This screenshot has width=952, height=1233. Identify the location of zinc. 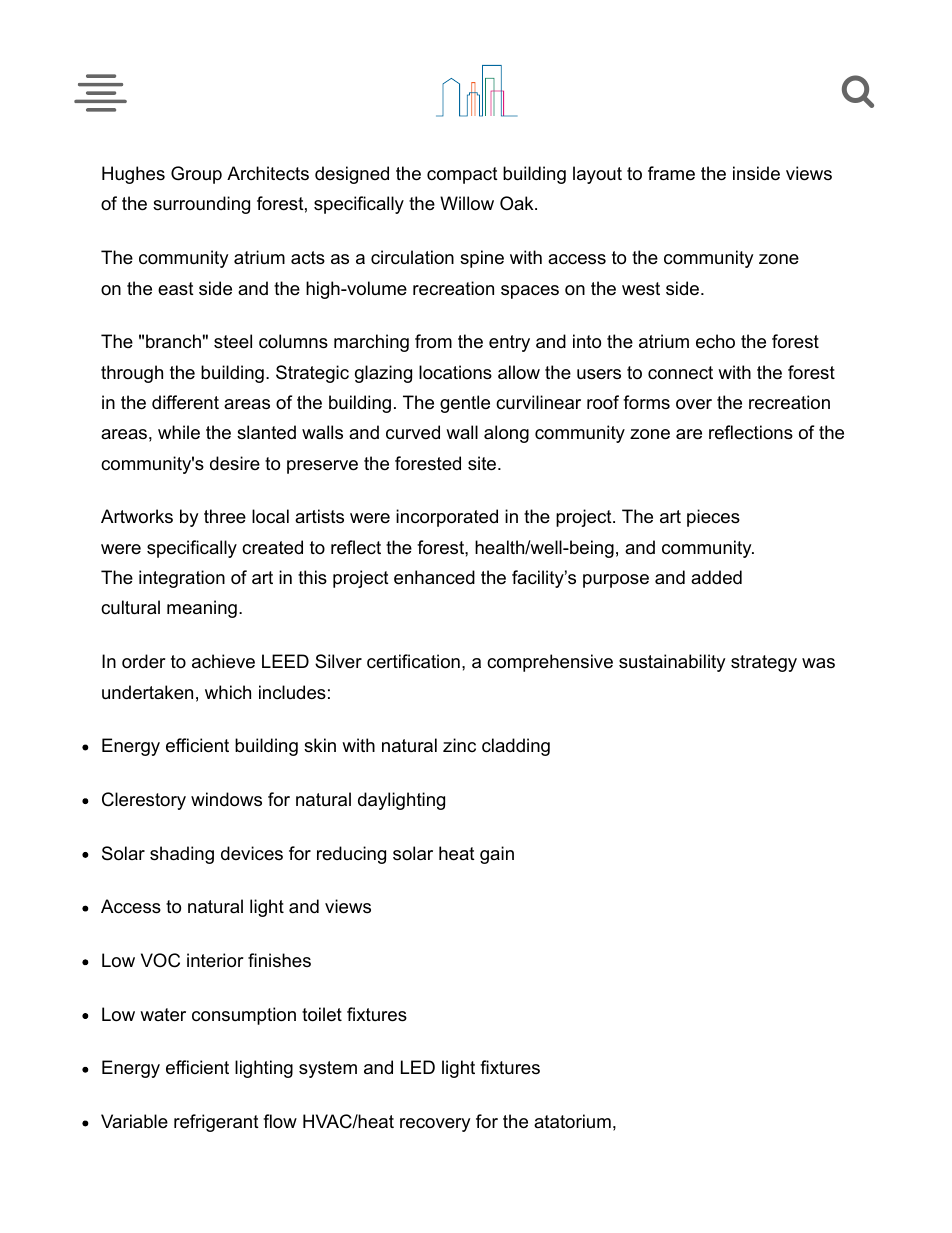
(459, 745).
